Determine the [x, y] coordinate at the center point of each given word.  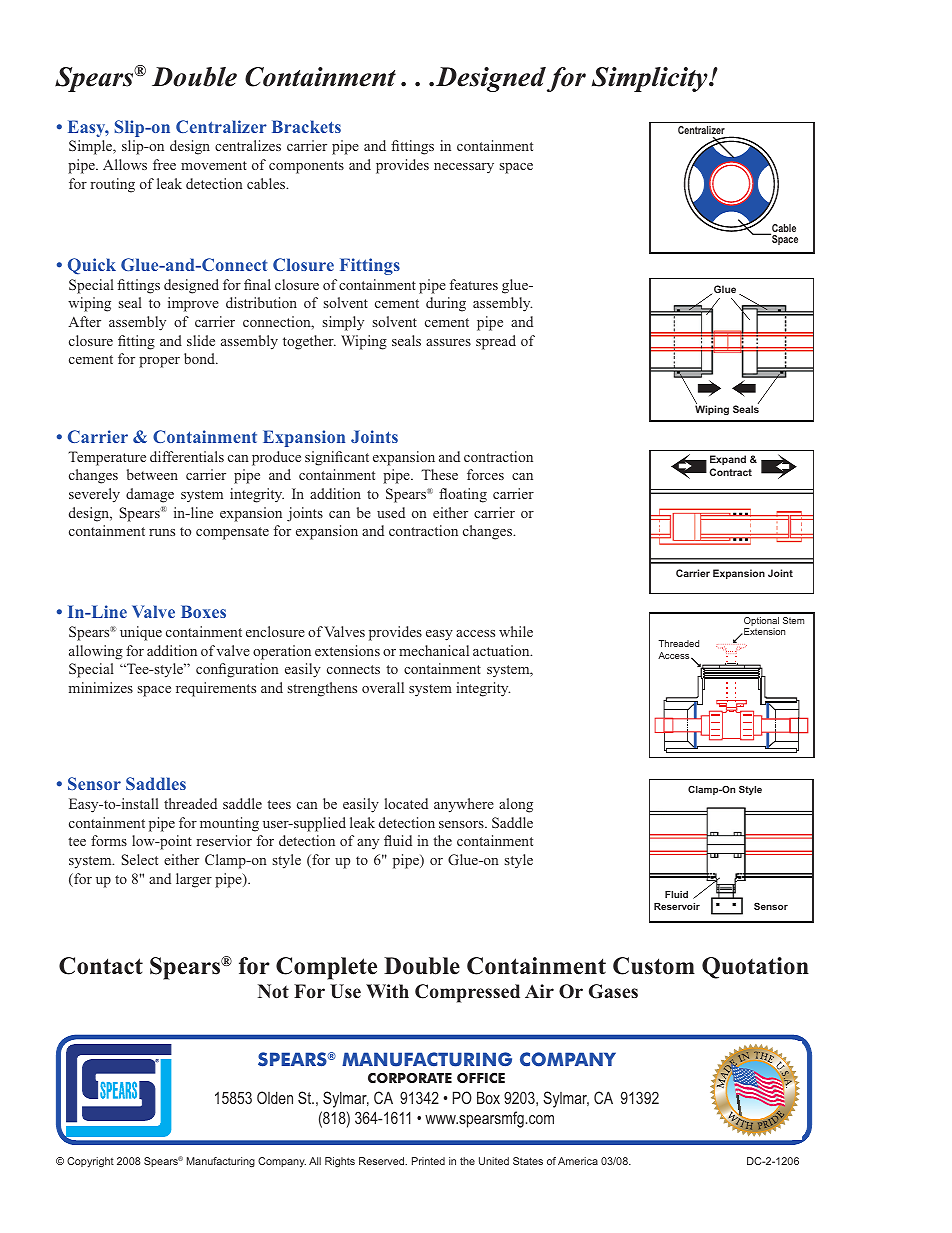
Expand [728, 460]
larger [194, 880]
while [516, 631]
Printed [428, 1161]
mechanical [434, 650]
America [578, 1161]
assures [448, 342]
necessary [464, 168]
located [406, 803]
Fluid [676, 894]
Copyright [90, 1162]
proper [159, 362]
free [164, 164]
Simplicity [651, 79]
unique [141, 633]
